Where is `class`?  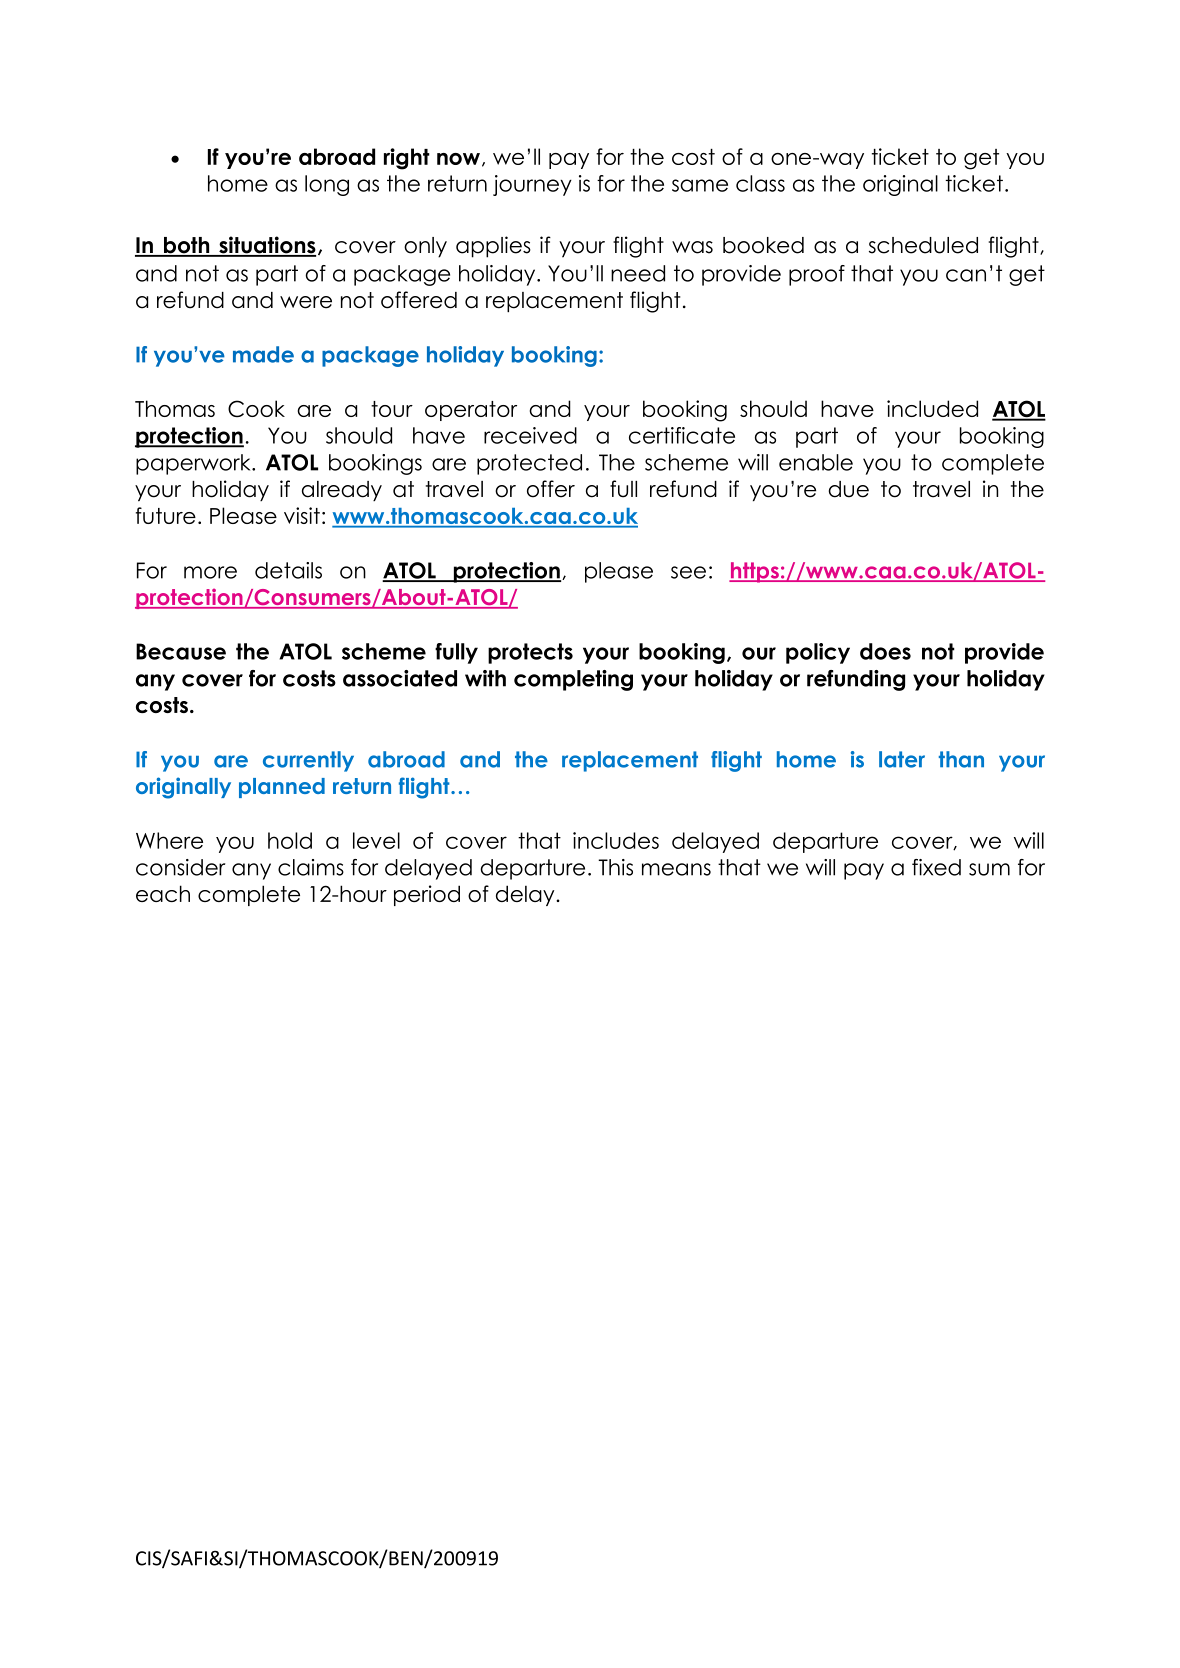 class is located at coordinates (760, 183).
